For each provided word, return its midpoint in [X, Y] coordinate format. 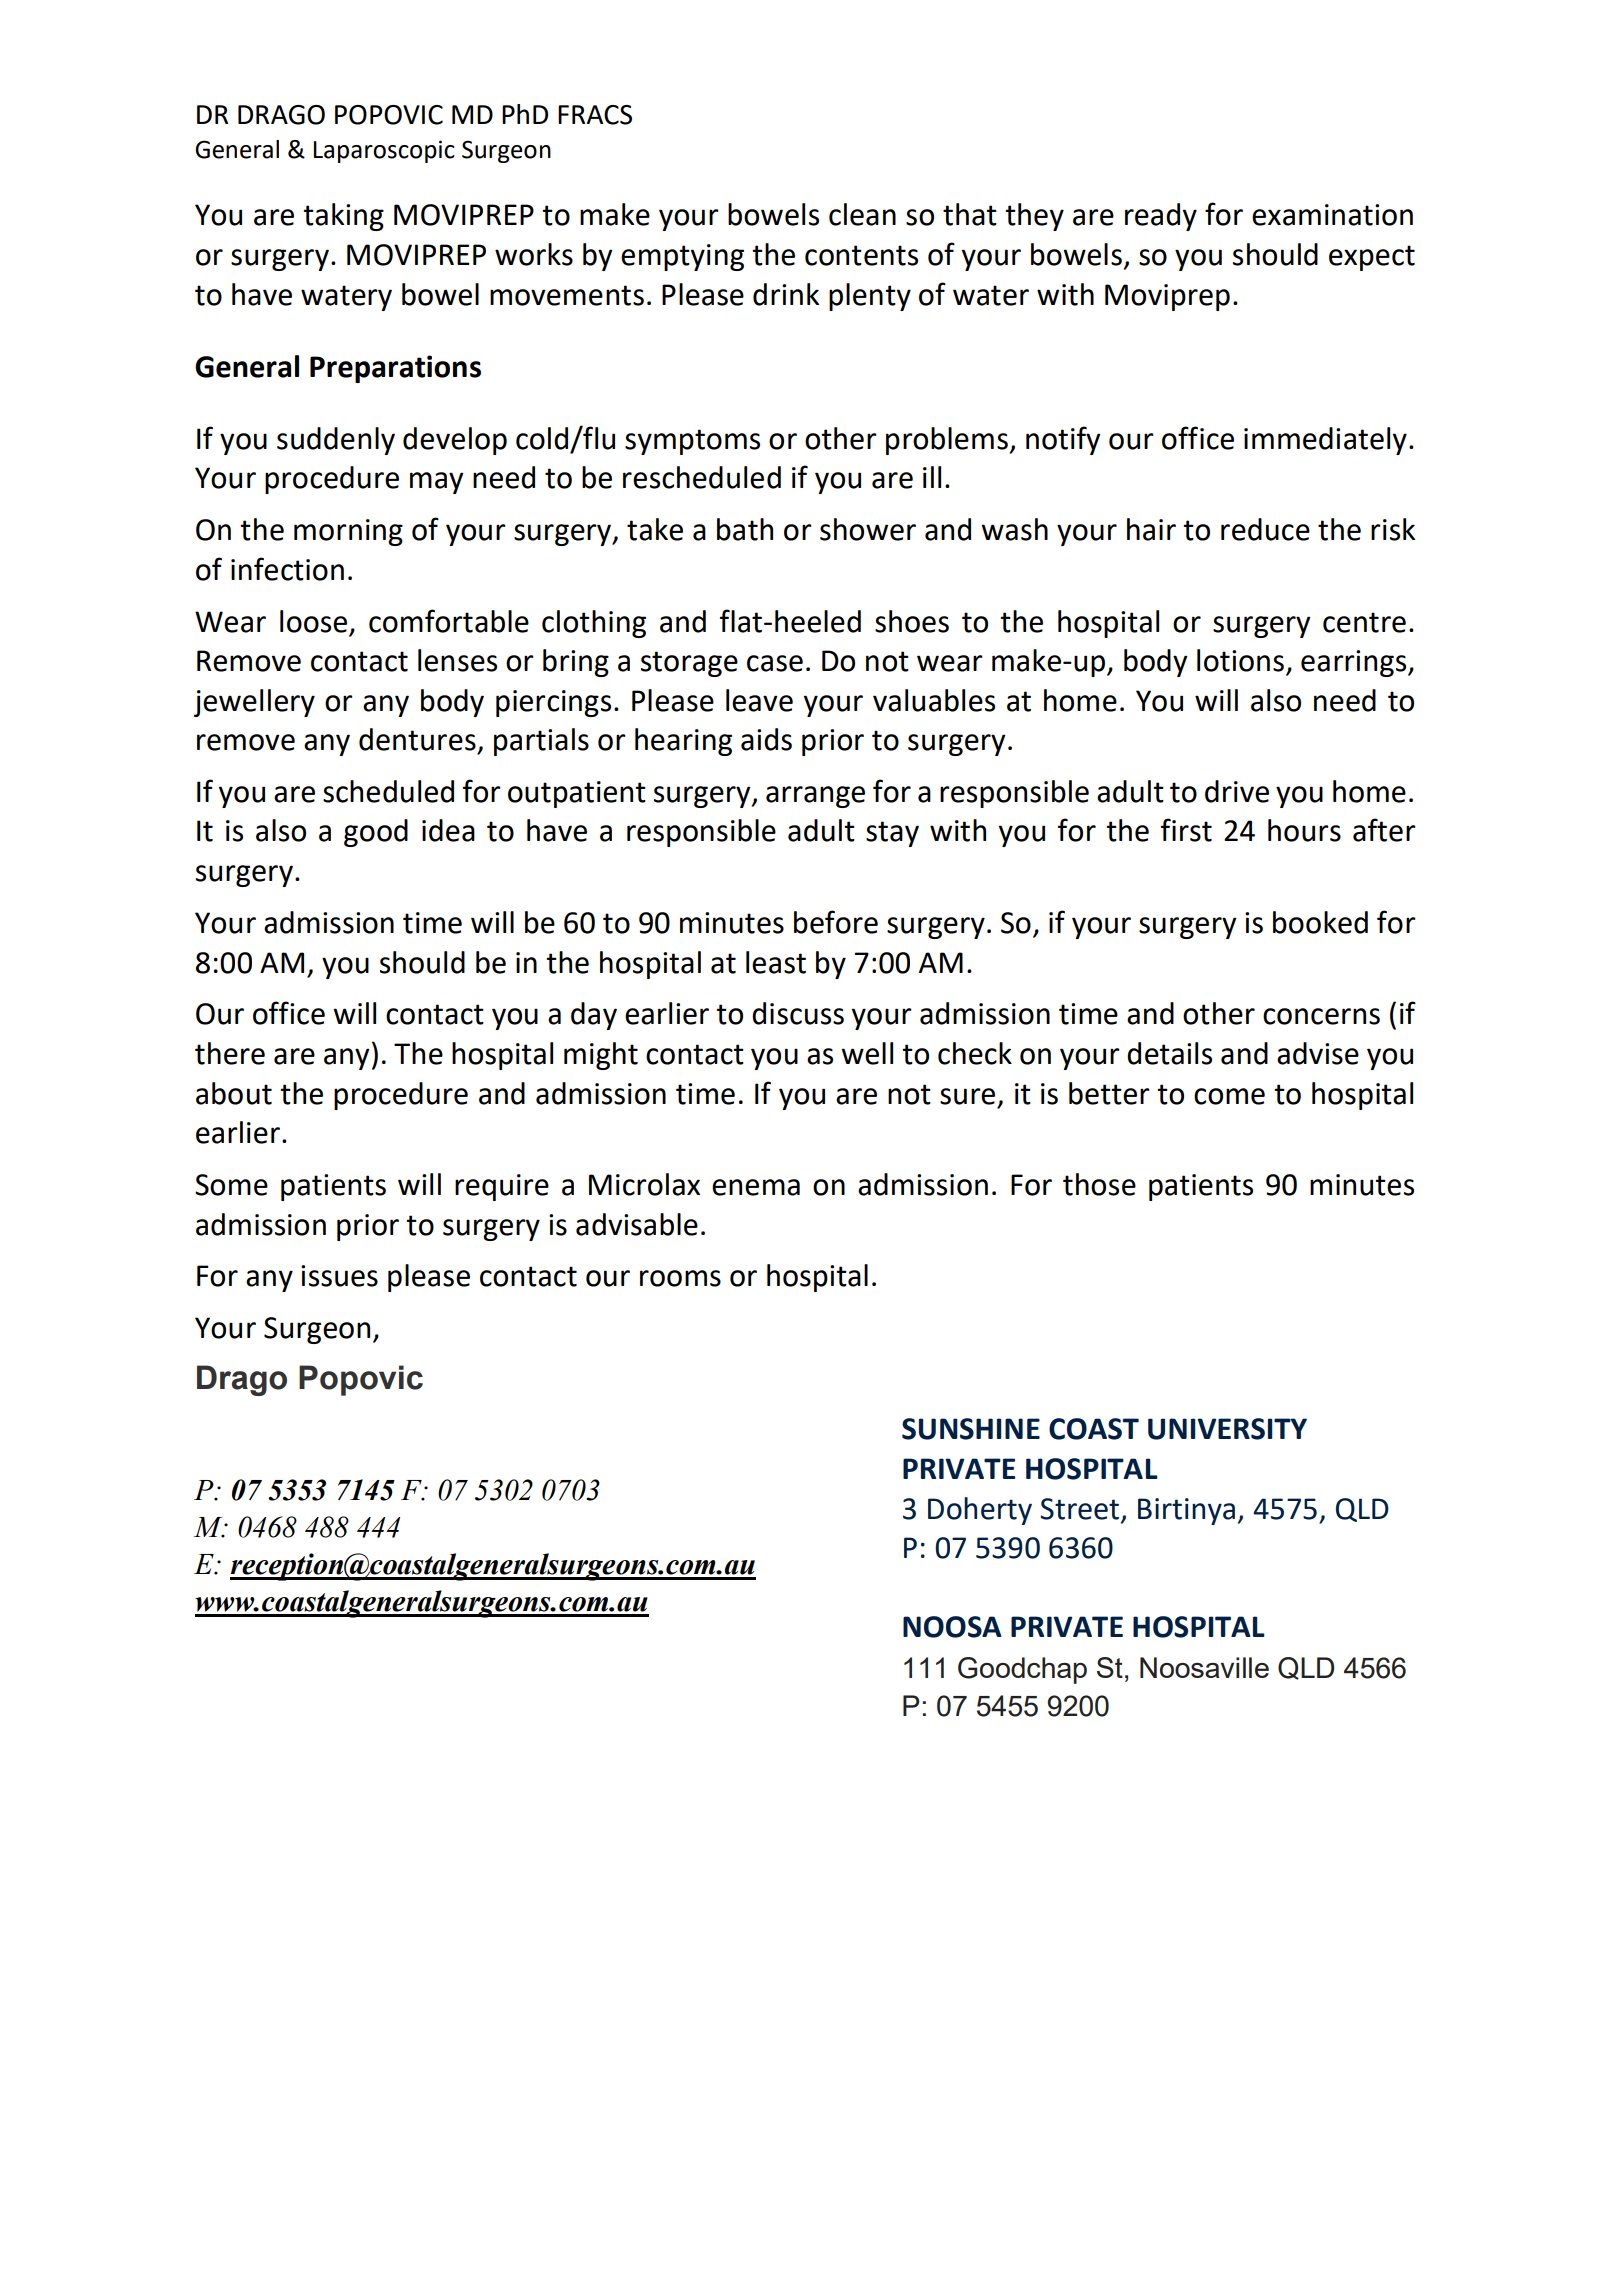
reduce [1265, 529]
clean [862, 214]
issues [339, 1276]
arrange [815, 797]
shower [868, 529]
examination [1332, 215]
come [1229, 1096]
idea [448, 830]
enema [756, 1187]
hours [1304, 830]
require [502, 1187]
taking [343, 217]
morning [348, 532]
